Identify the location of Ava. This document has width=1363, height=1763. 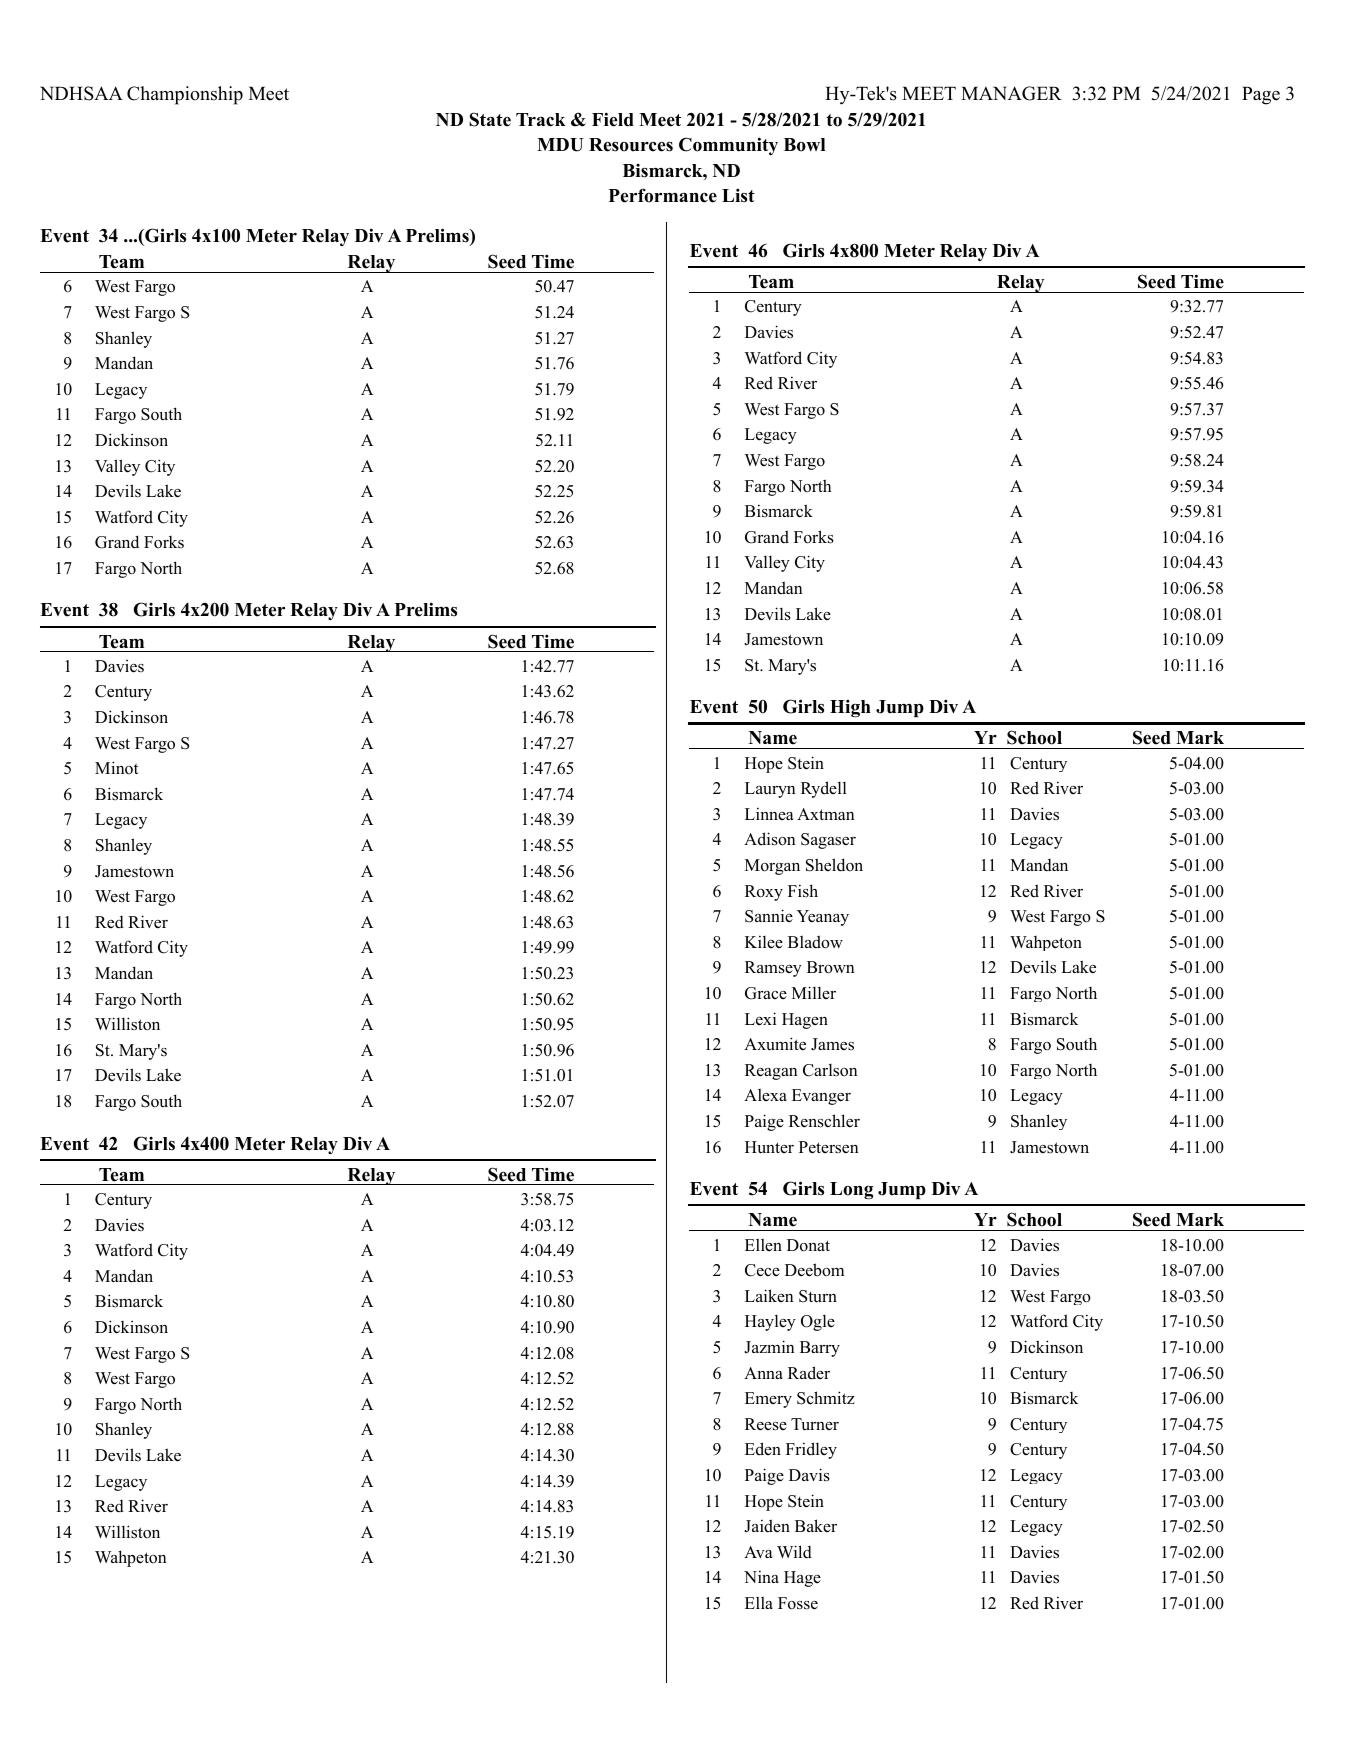
(758, 1552).
